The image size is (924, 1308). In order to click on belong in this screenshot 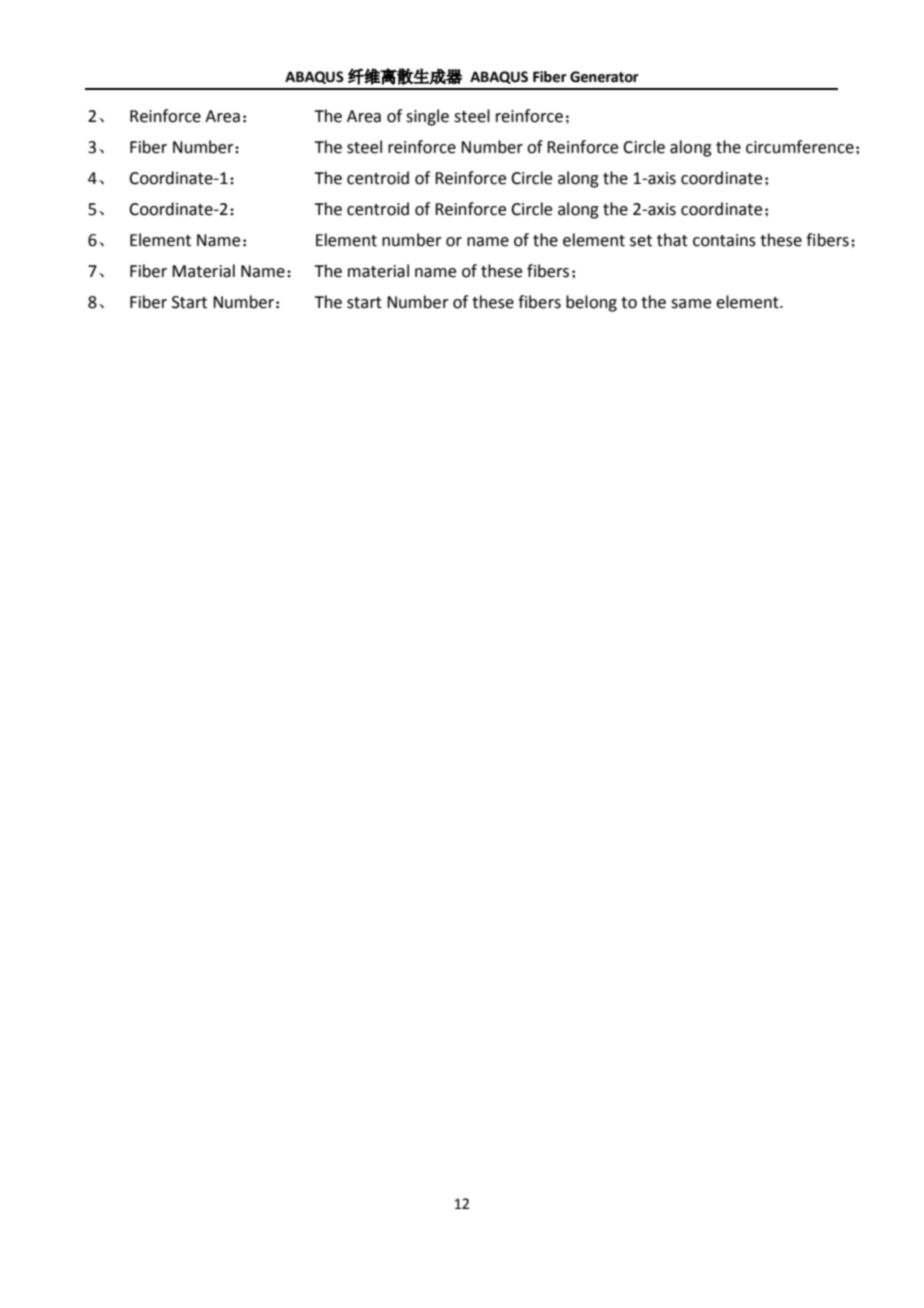, I will do `click(591, 303)`.
